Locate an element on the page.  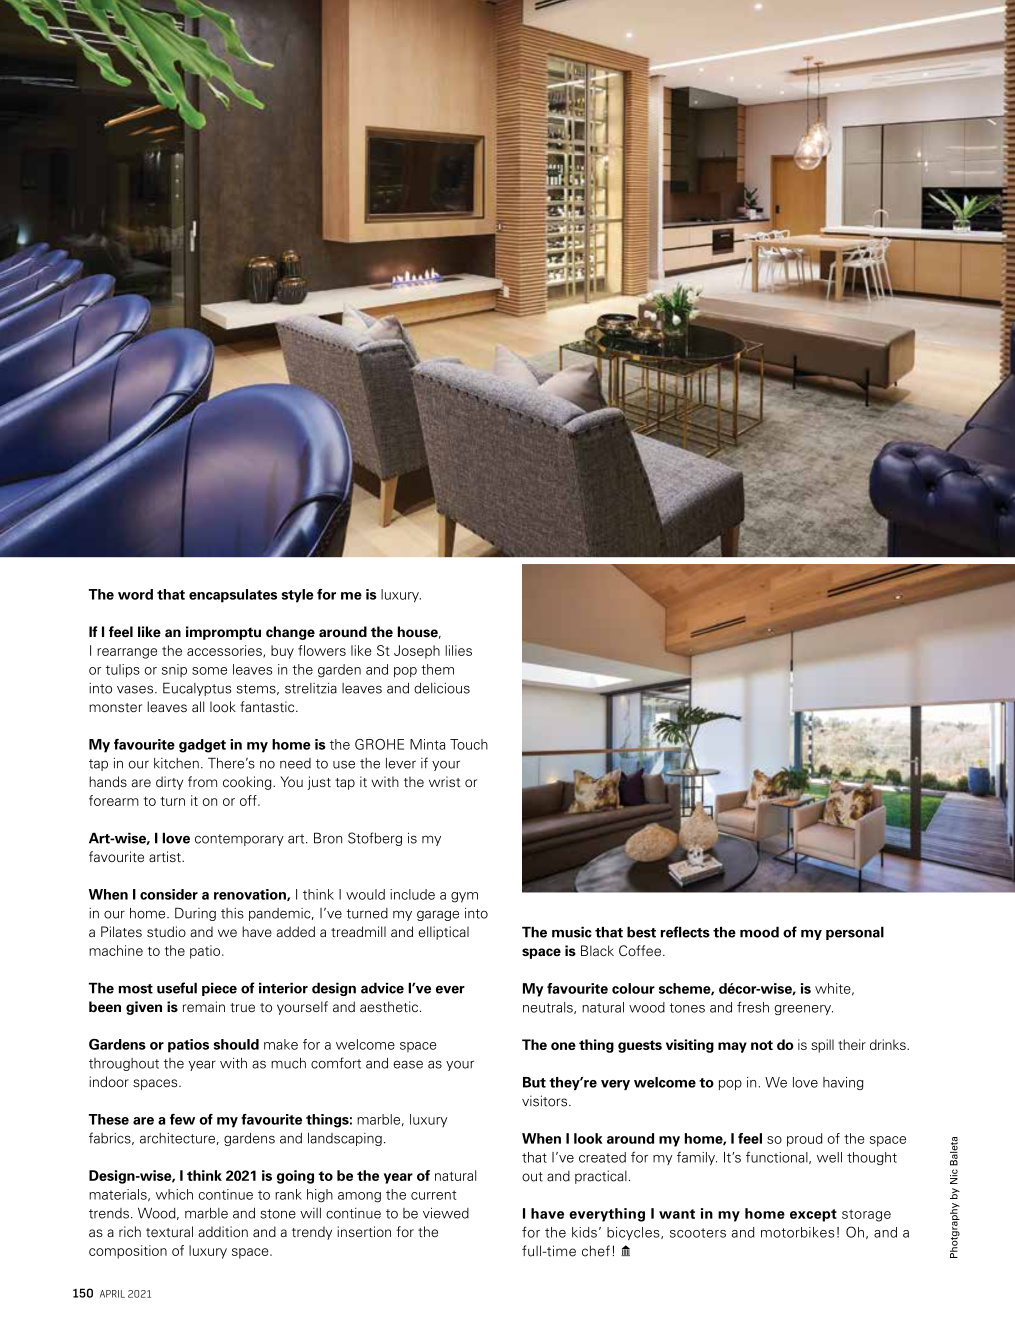
chef is located at coordinates (596, 1251).
